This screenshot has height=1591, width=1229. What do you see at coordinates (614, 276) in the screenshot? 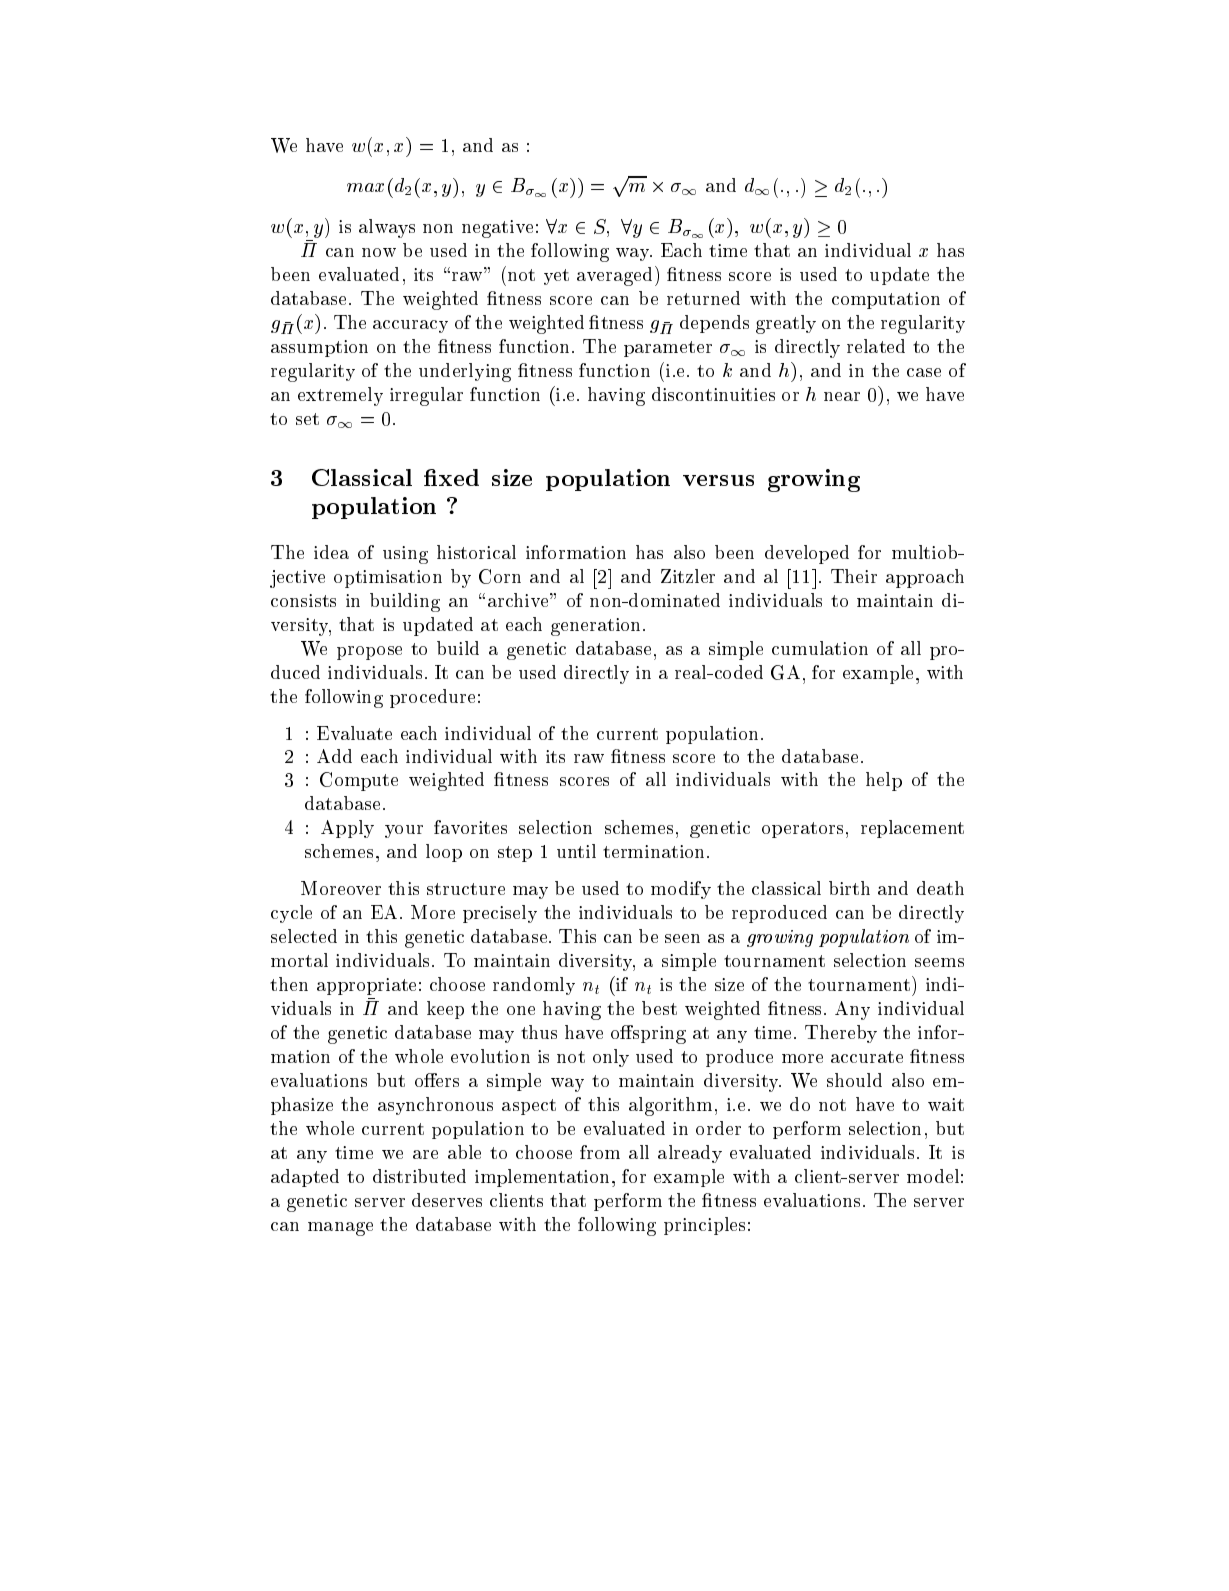
I see `averaged` at bounding box center [614, 276].
